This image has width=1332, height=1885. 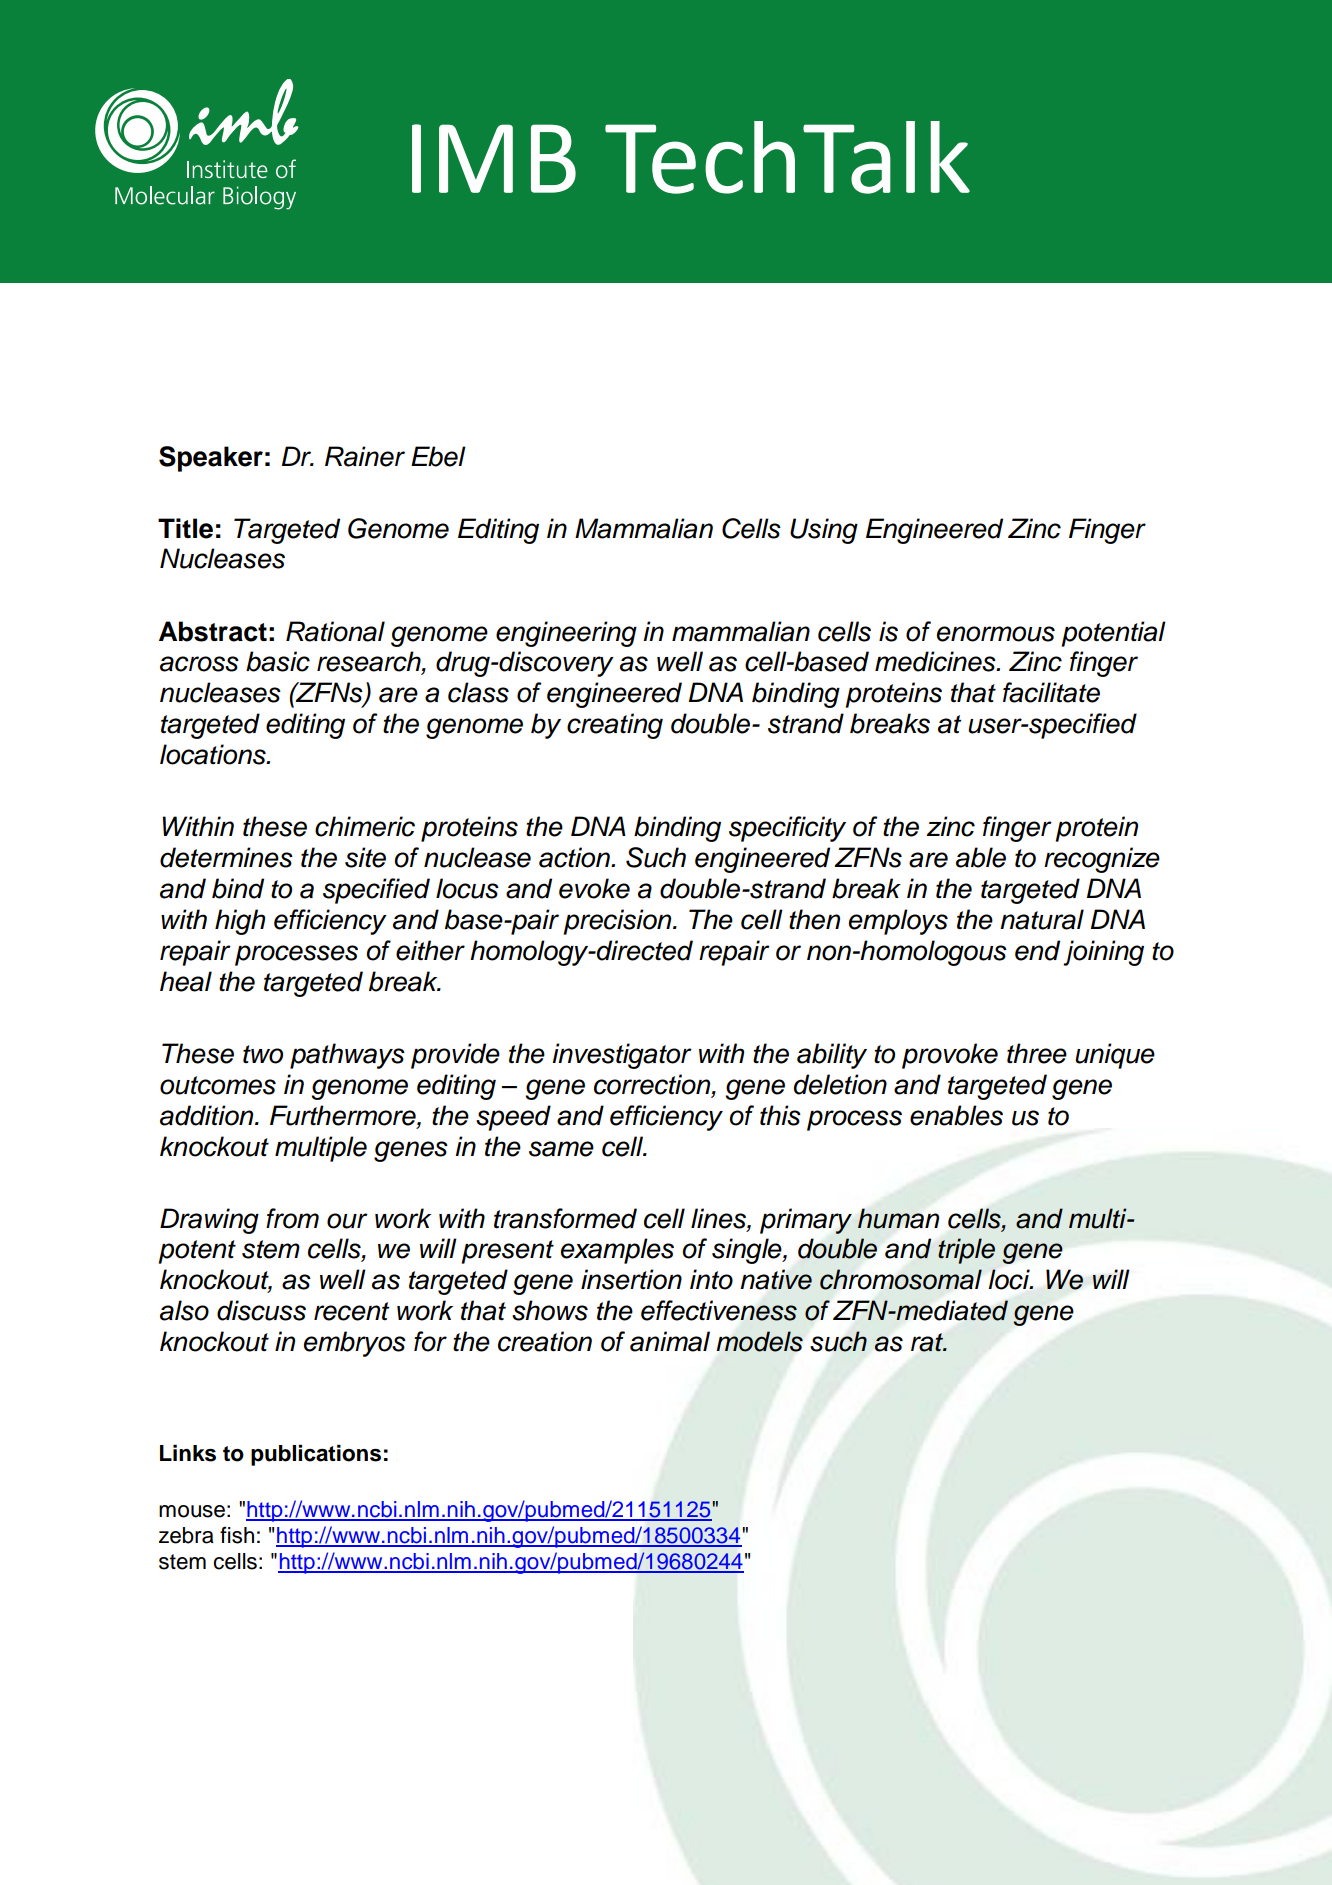 What do you see at coordinates (824, 531) in the image?
I see `Using` at bounding box center [824, 531].
